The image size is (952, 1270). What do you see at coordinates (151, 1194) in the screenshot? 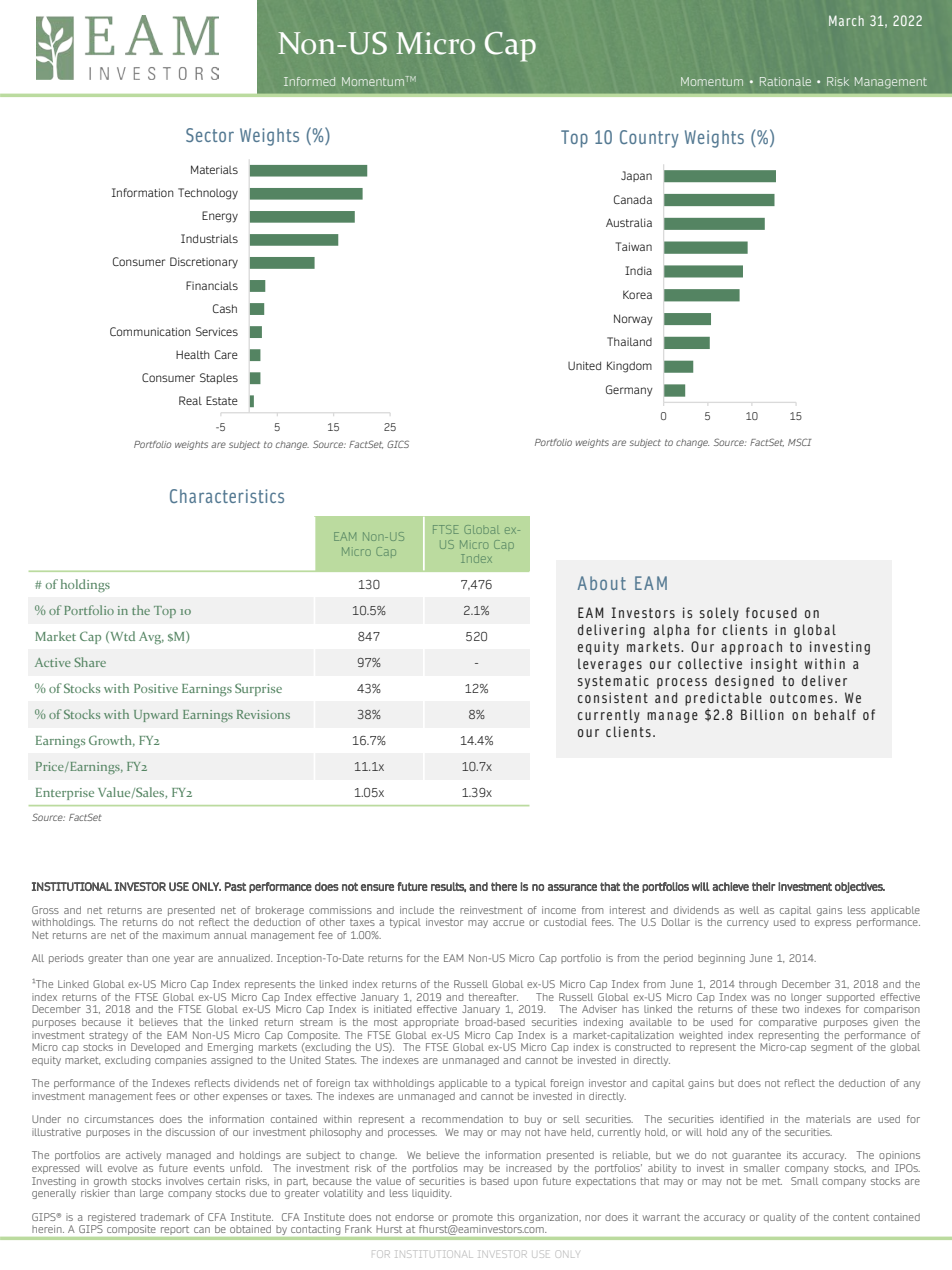
I see `large` at bounding box center [151, 1194].
